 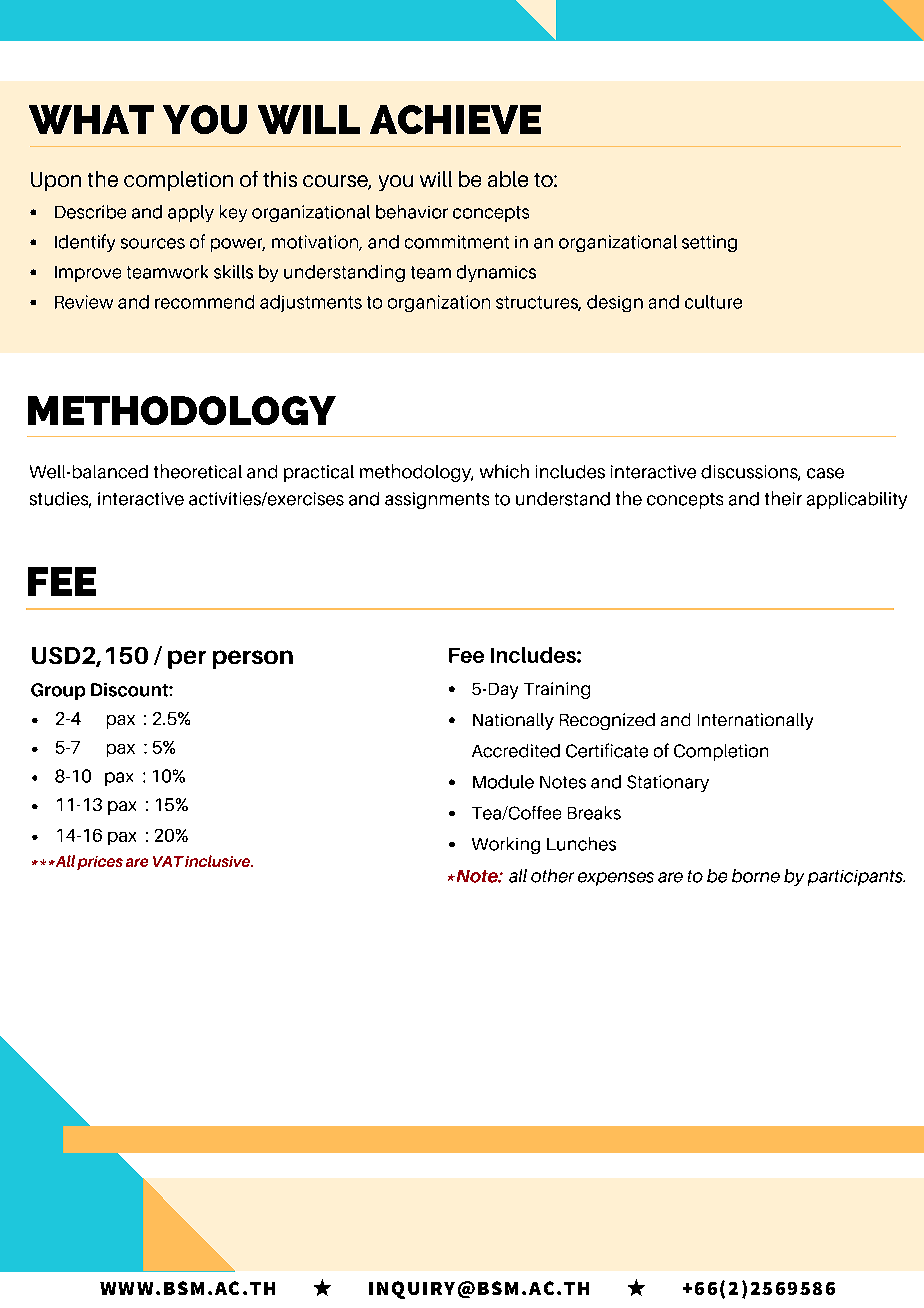 I want to click on recommend, so click(x=204, y=302).
